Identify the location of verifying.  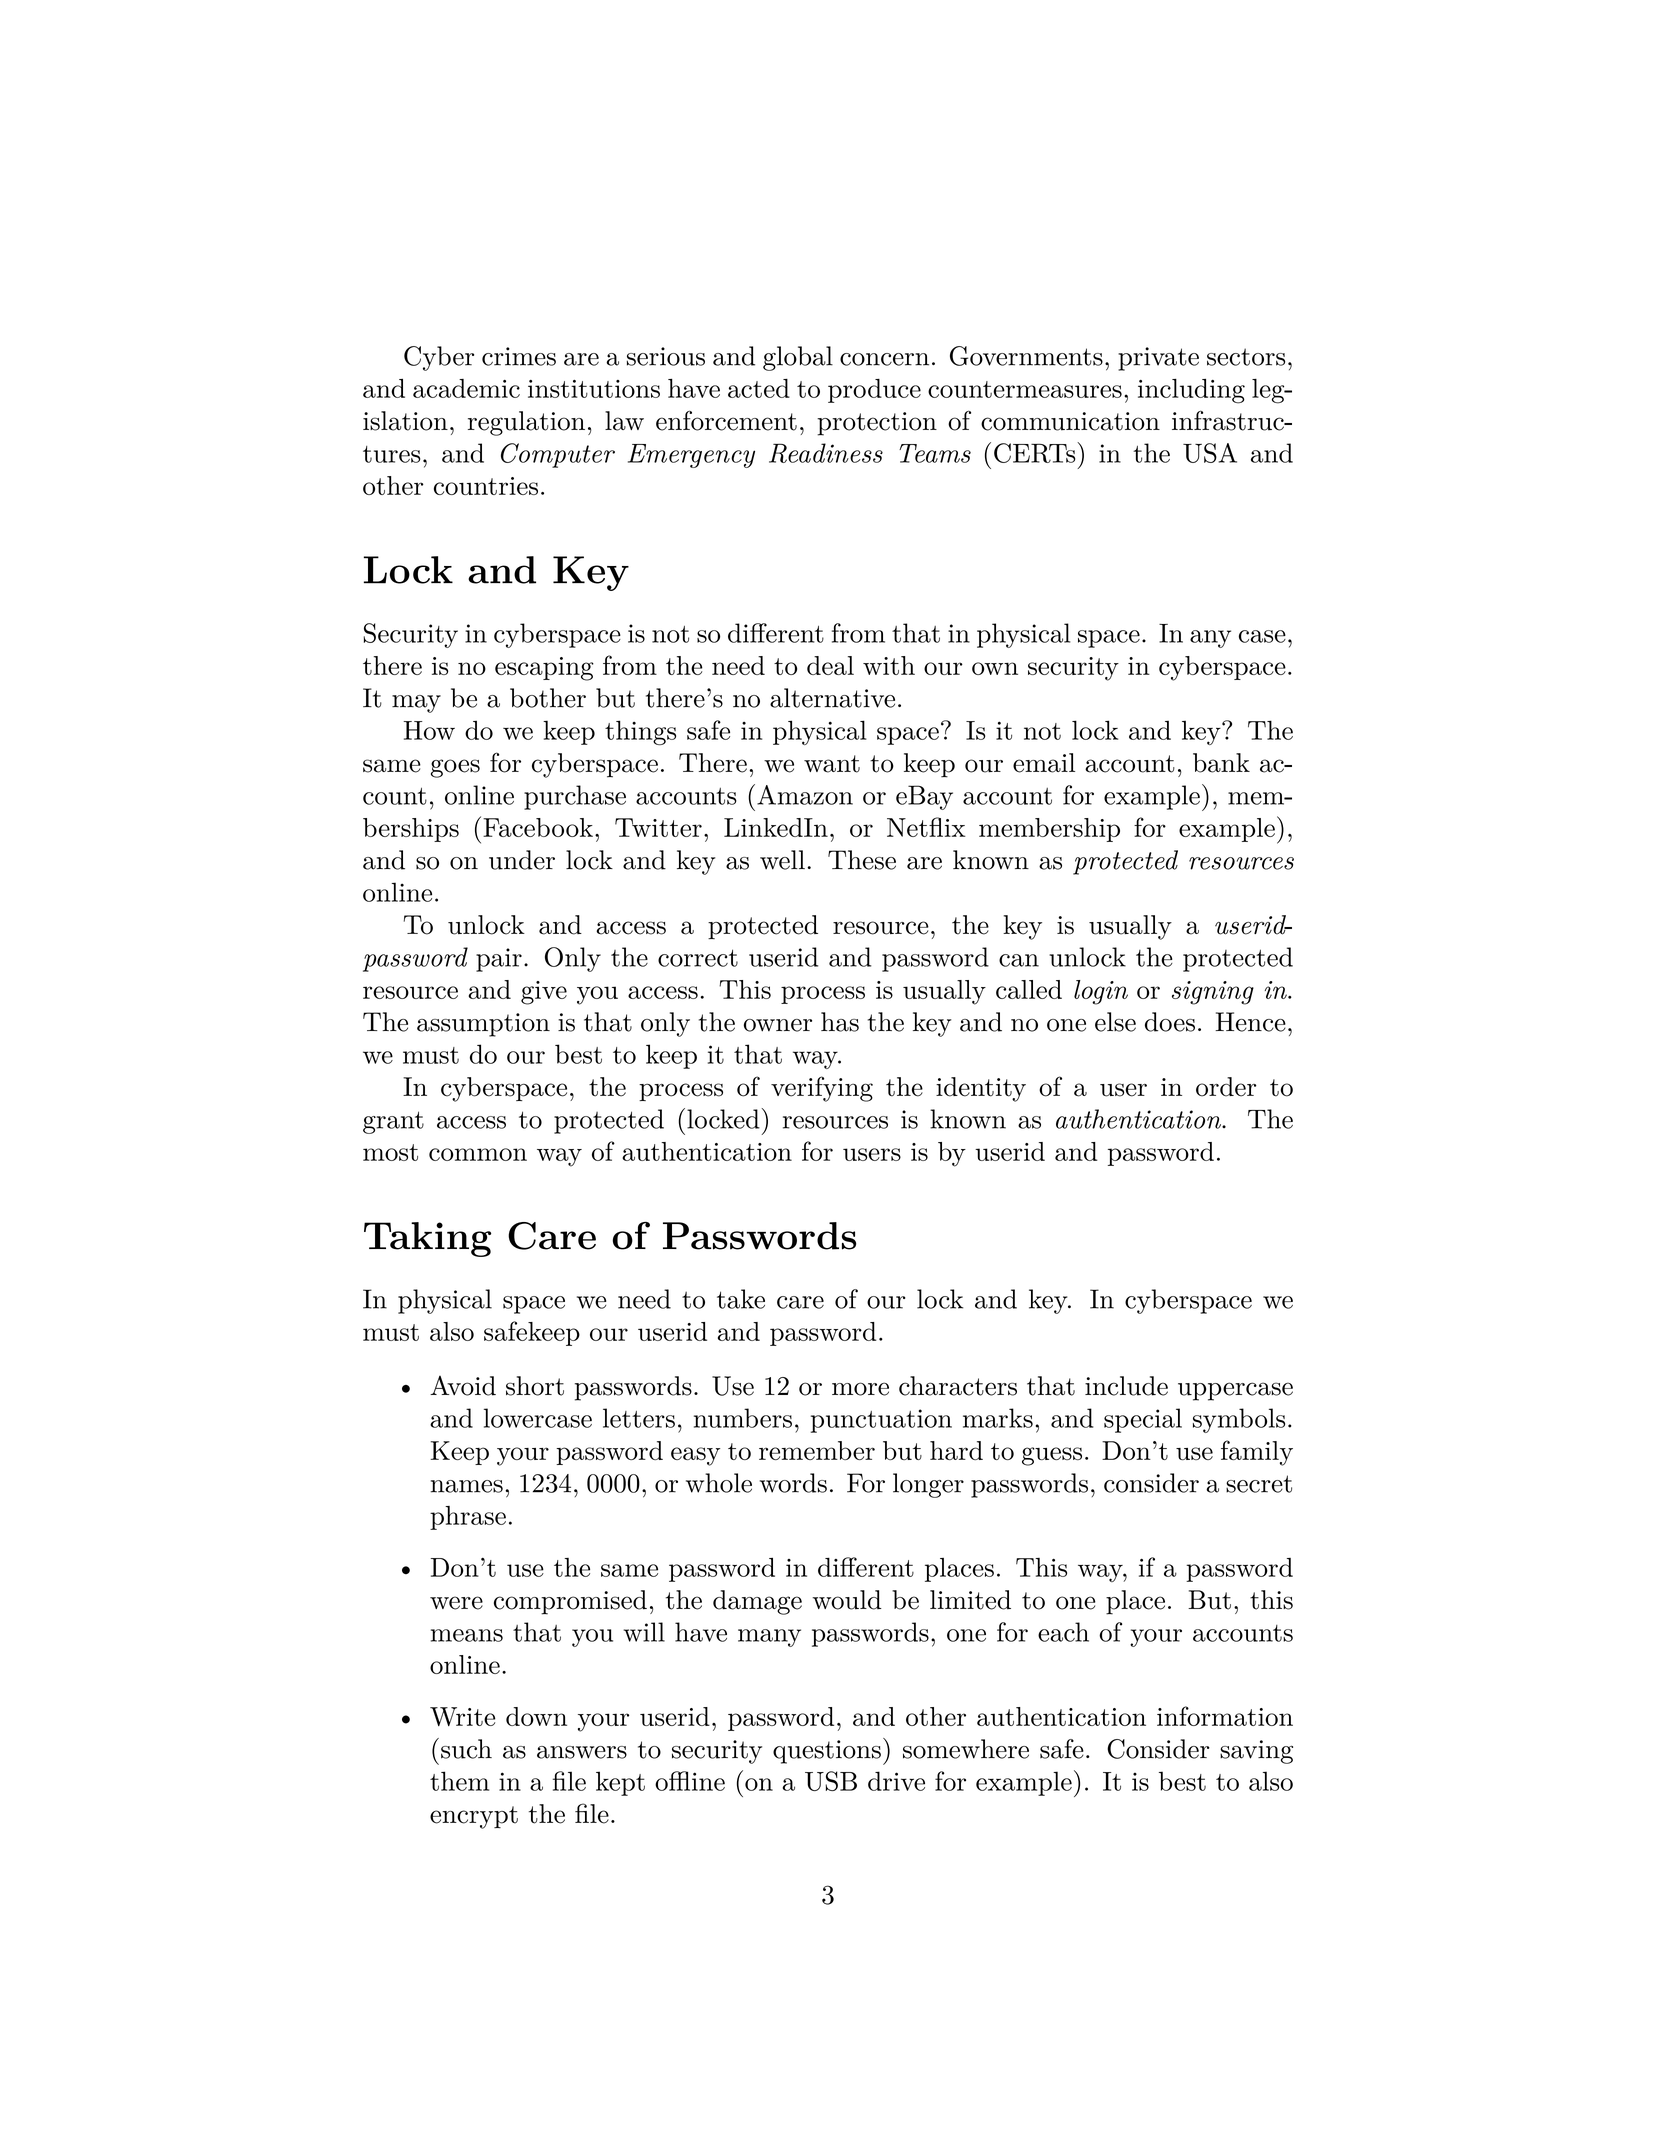
(822, 1089).
